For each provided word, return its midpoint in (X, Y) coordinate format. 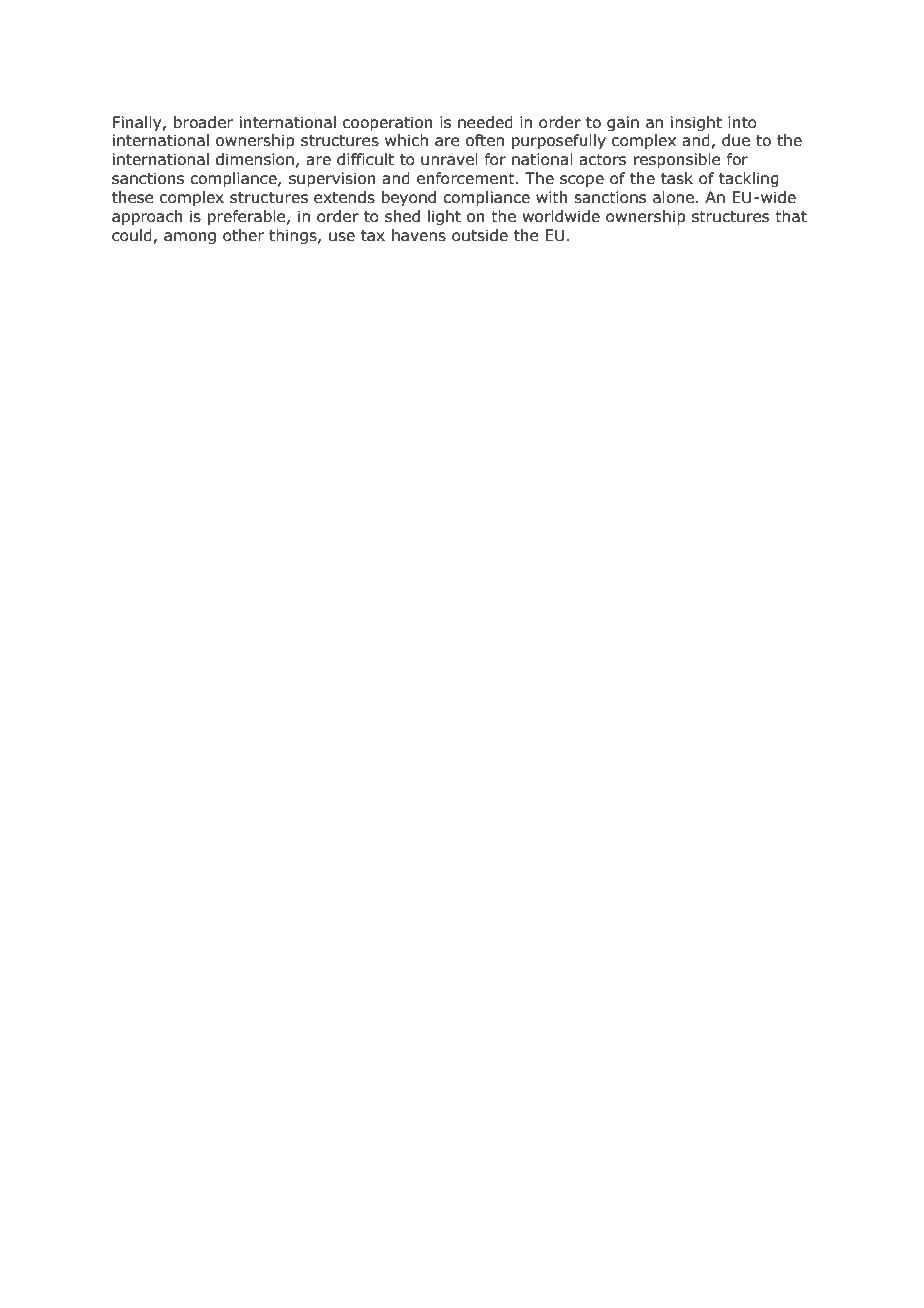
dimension (255, 159)
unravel (449, 159)
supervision (332, 179)
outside (480, 235)
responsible (677, 160)
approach (147, 217)
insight (696, 123)
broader (203, 122)
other (243, 235)
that (791, 216)
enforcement (467, 178)
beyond (409, 198)
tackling (749, 179)
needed (485, 122)
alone (673, 197)
